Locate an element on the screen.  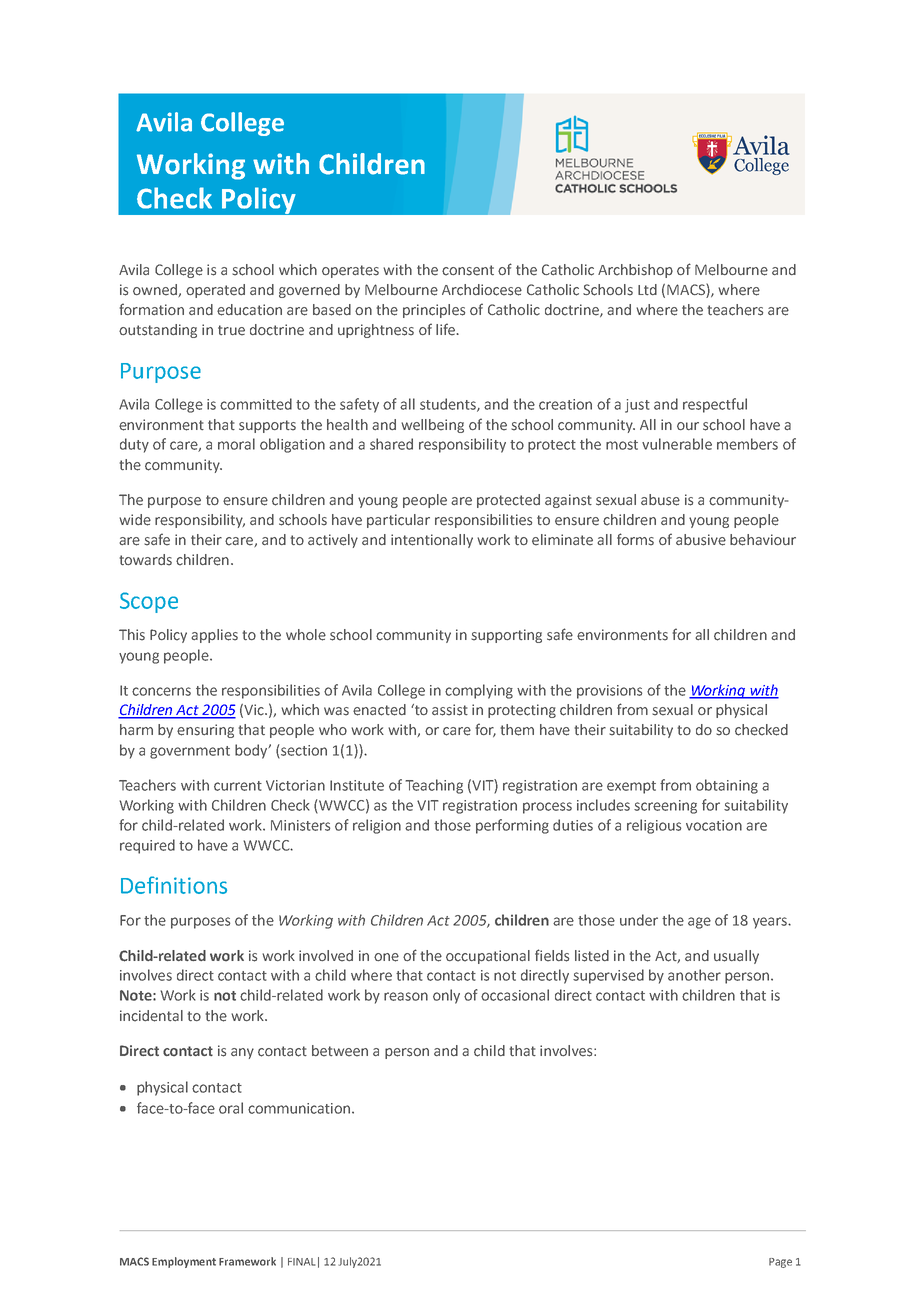
towards is located at coordinates (146, 560).
